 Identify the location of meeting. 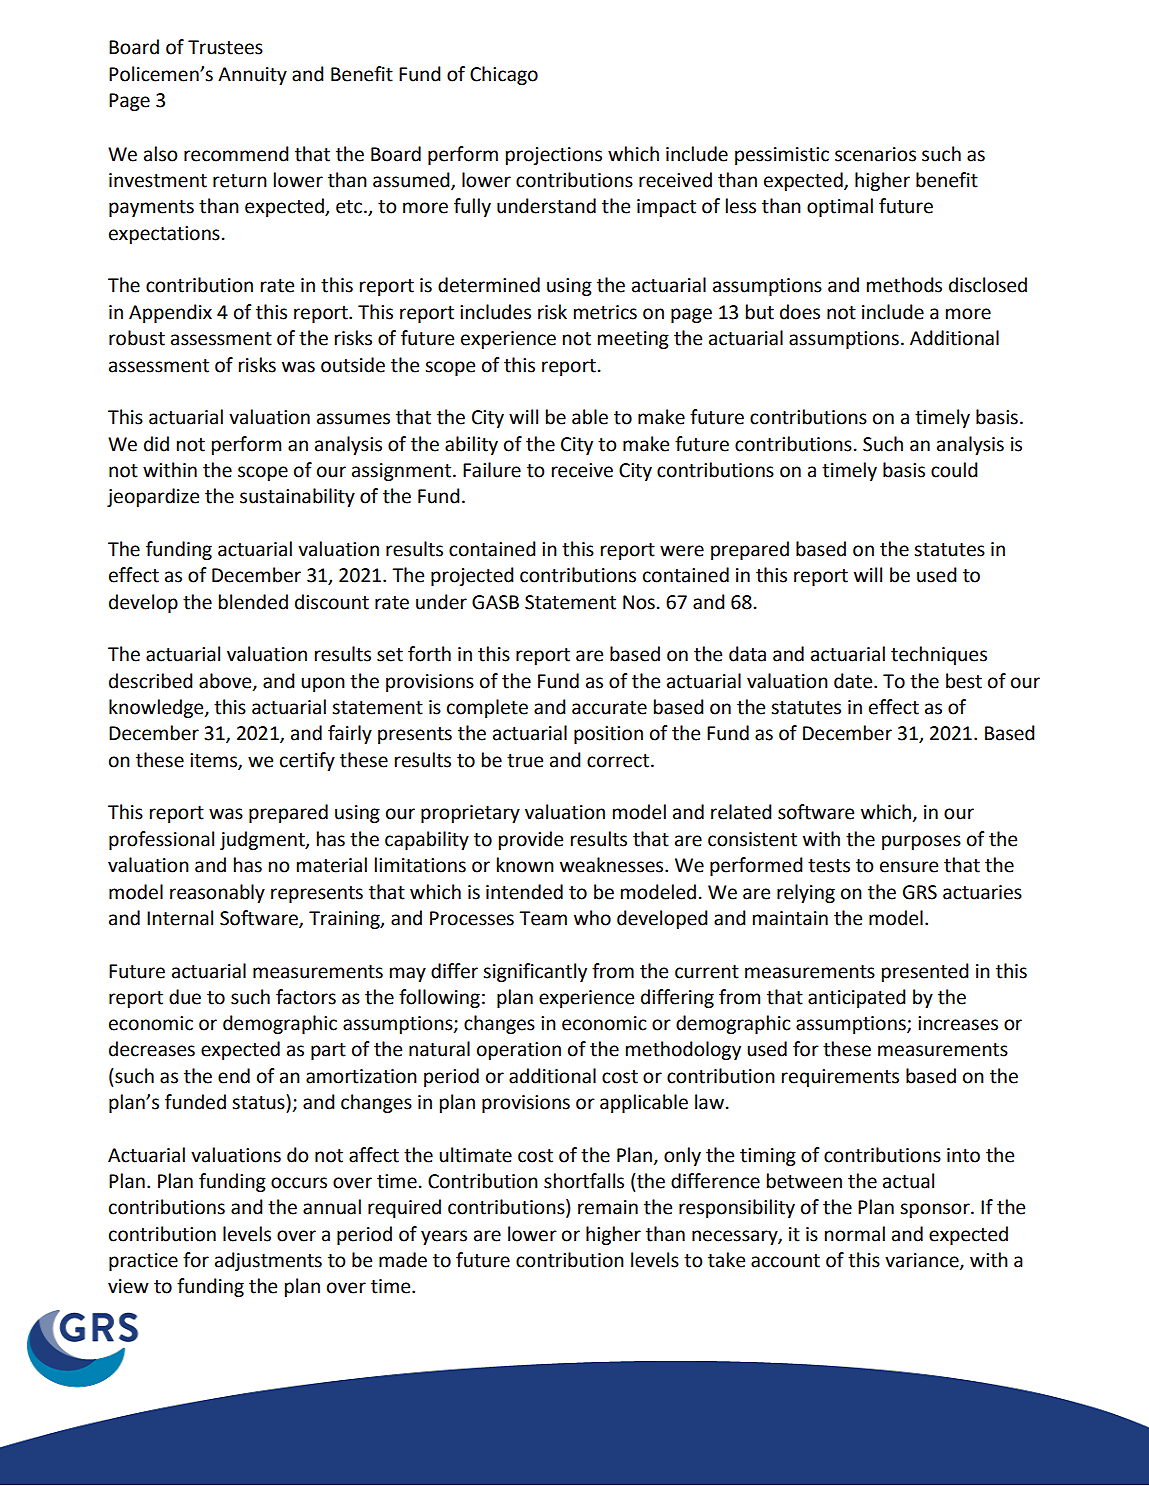
(633, 340).
